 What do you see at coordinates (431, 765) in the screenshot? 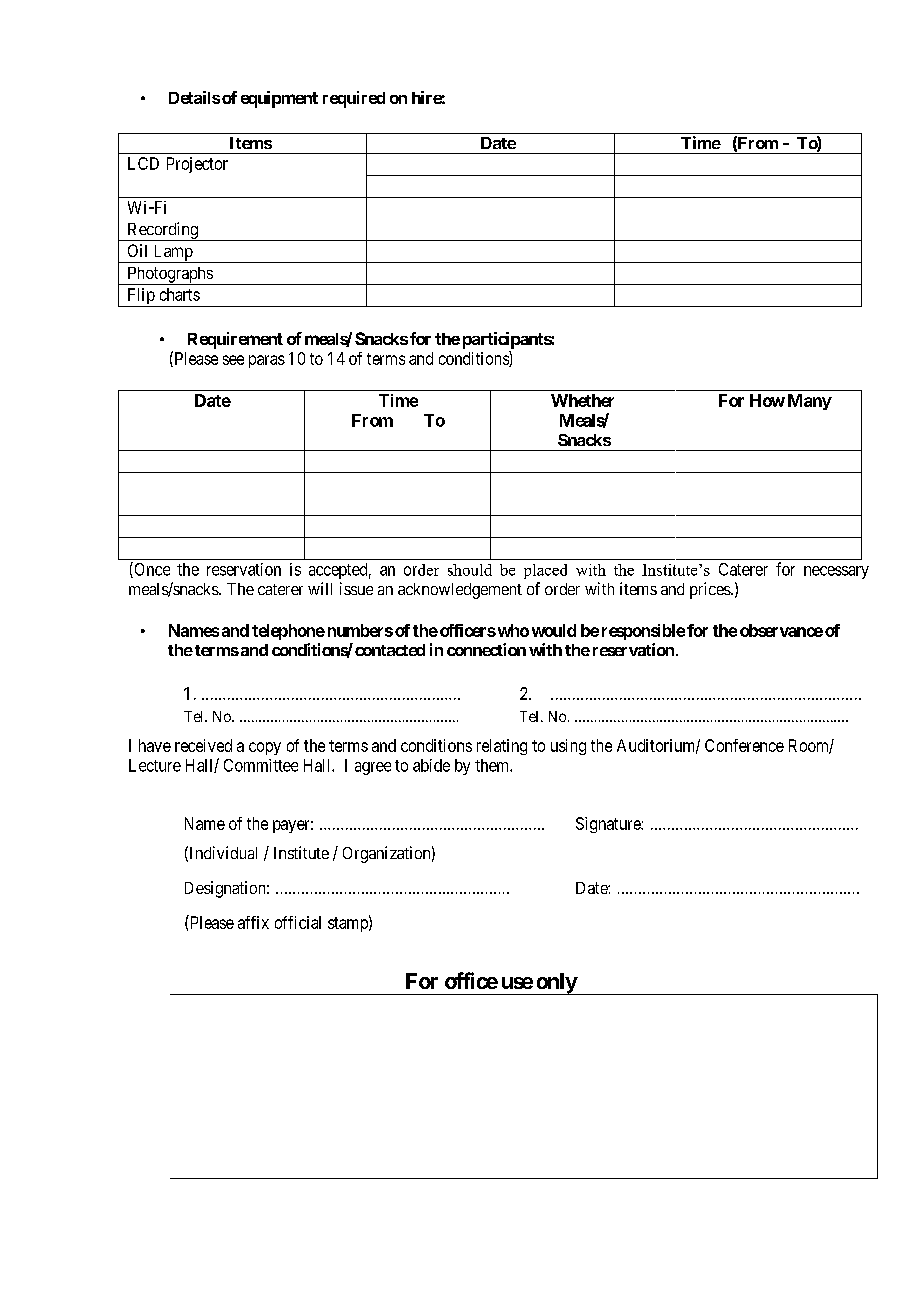
I see `abide` at bounding box center [431, 765].
